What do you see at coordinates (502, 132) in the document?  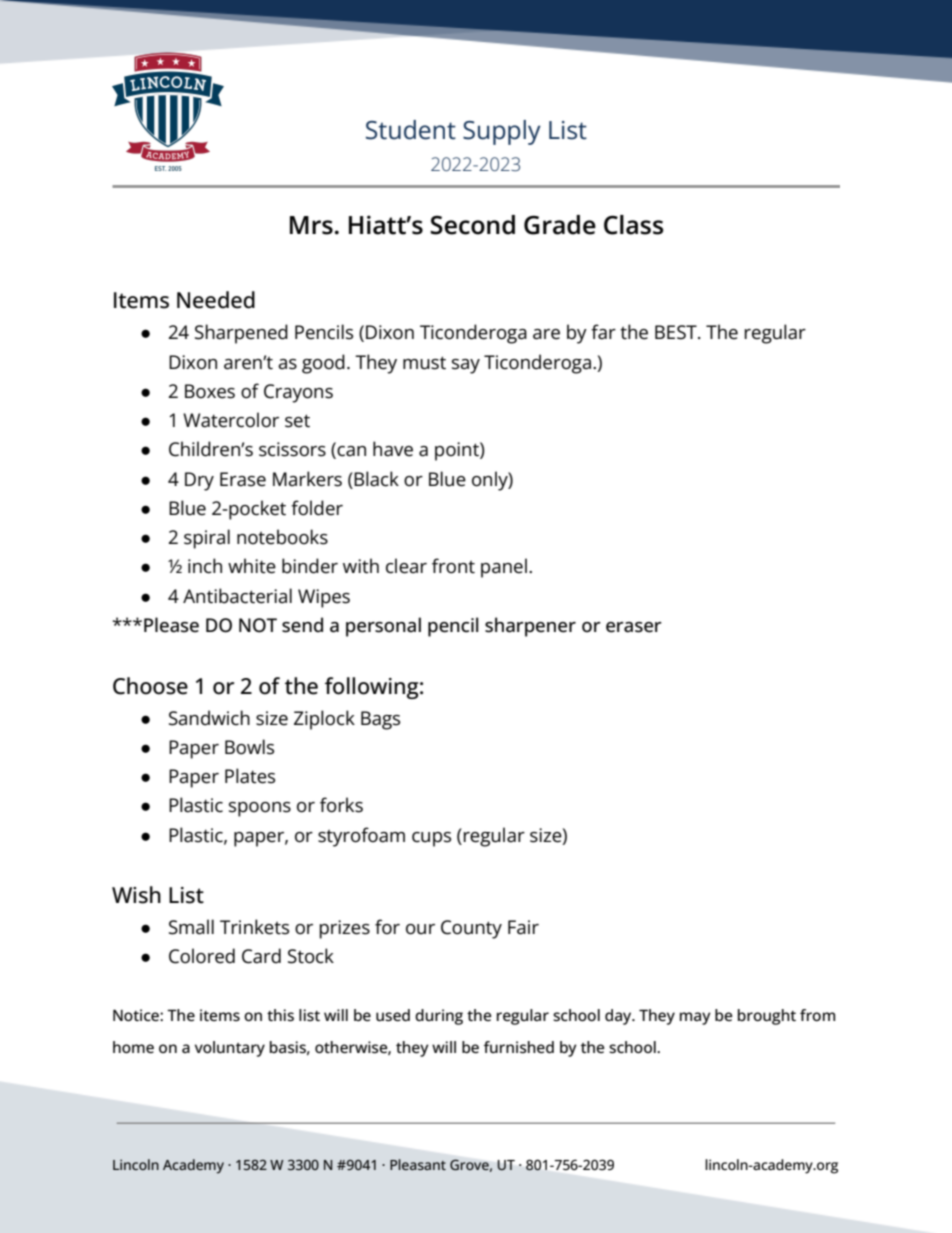 I see `Supply` at bounding box center [502, 132].
